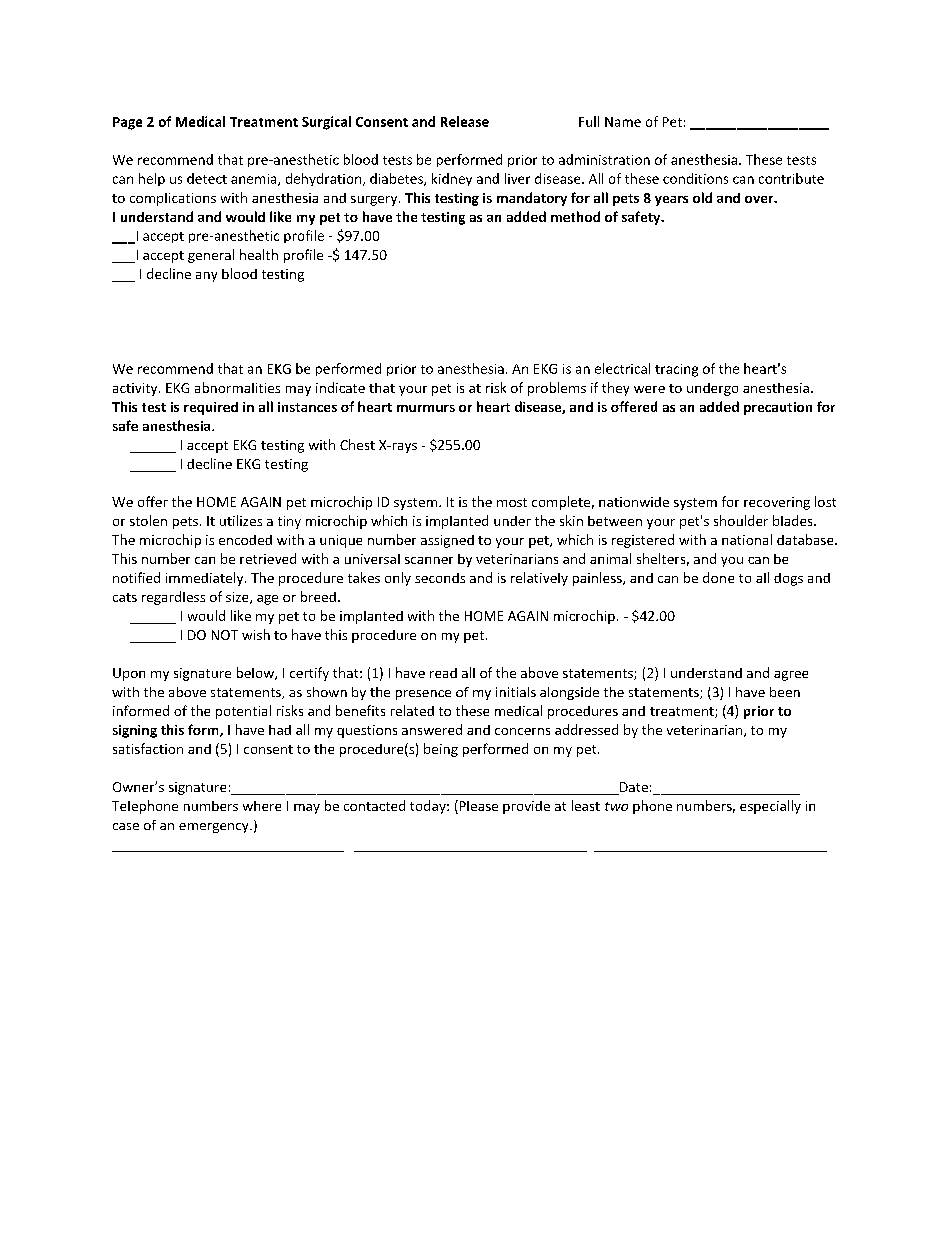 The width and height of the page is (952, 1233). I want to click on detect, so click(207, 178).
